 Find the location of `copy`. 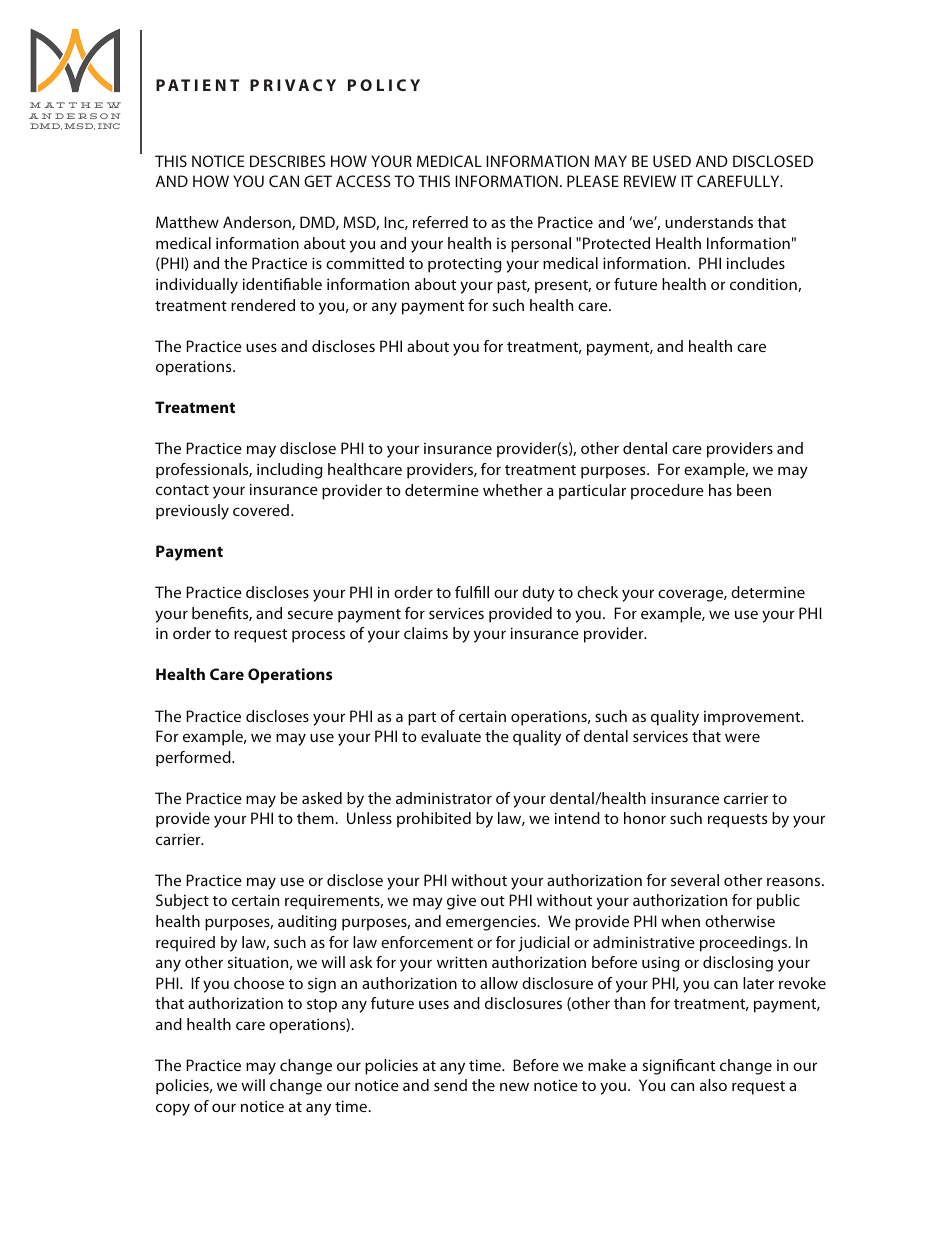

copy is located at coordinates (173, 1109).
